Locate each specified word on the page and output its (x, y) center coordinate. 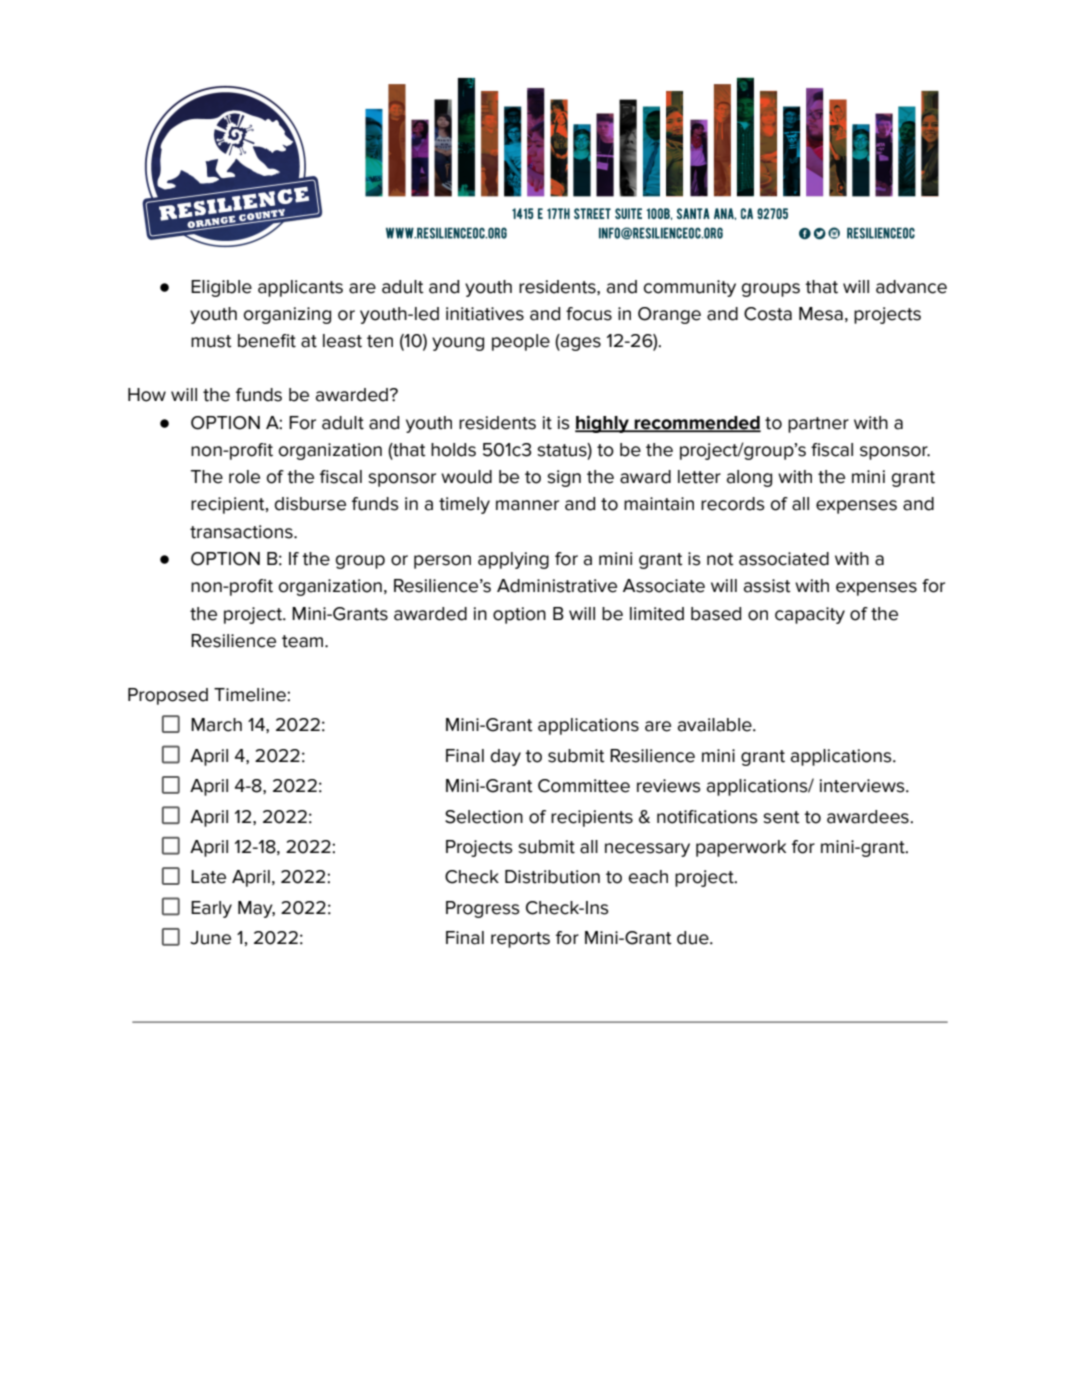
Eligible (221, 288)
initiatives (485, 314)
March (216, 725)
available (716, 725)
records (733, 504)
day (506, 757)
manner (527, 505)
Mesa (821, 314)
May (256, 909)
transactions (242, 532)
